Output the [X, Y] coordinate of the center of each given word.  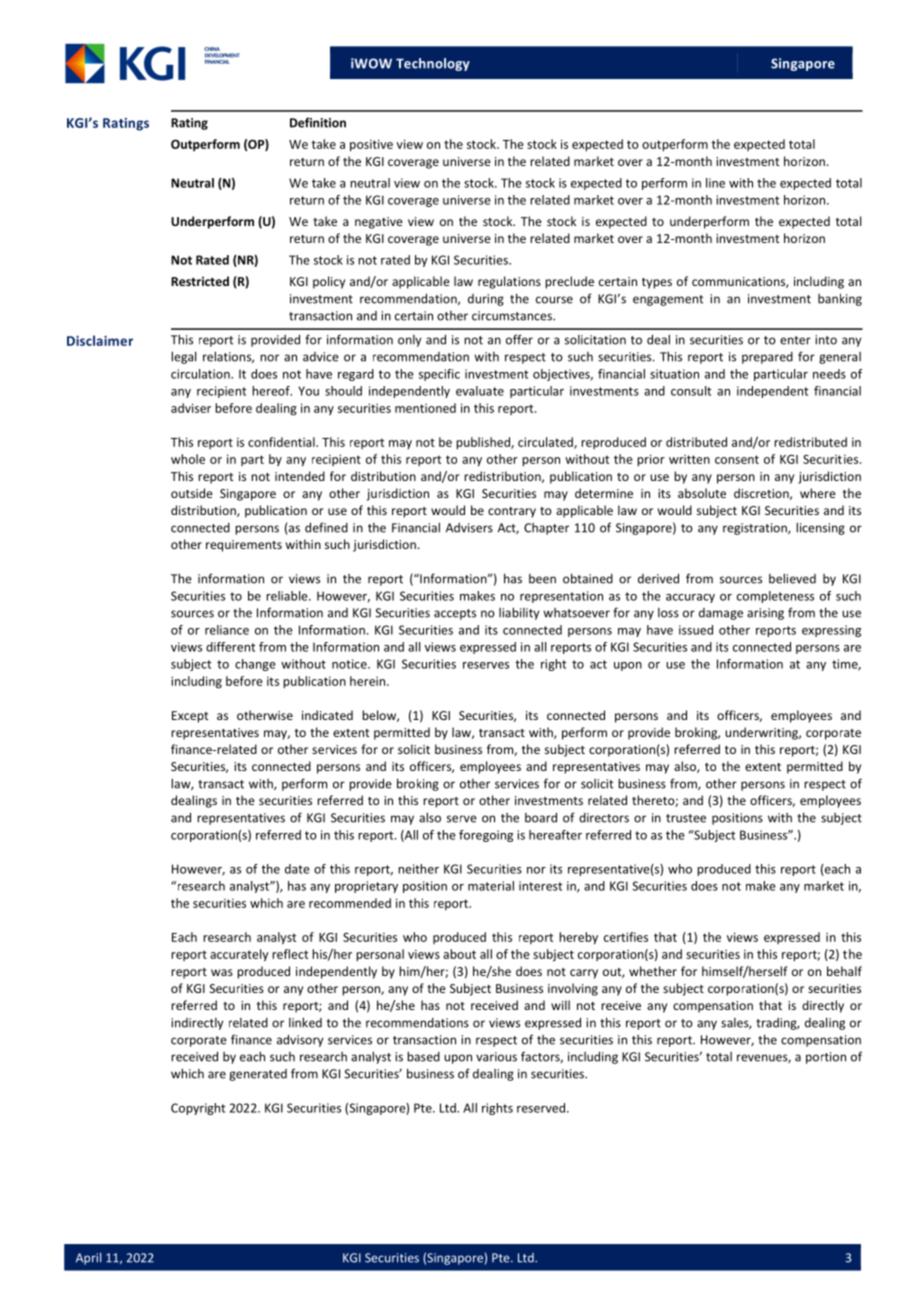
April [88, 1258]
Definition [318, 122]
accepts [455, 614]
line [715, 183]
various [496, 1057]
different [230, 647]
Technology [433, 64]
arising [765, 614]
